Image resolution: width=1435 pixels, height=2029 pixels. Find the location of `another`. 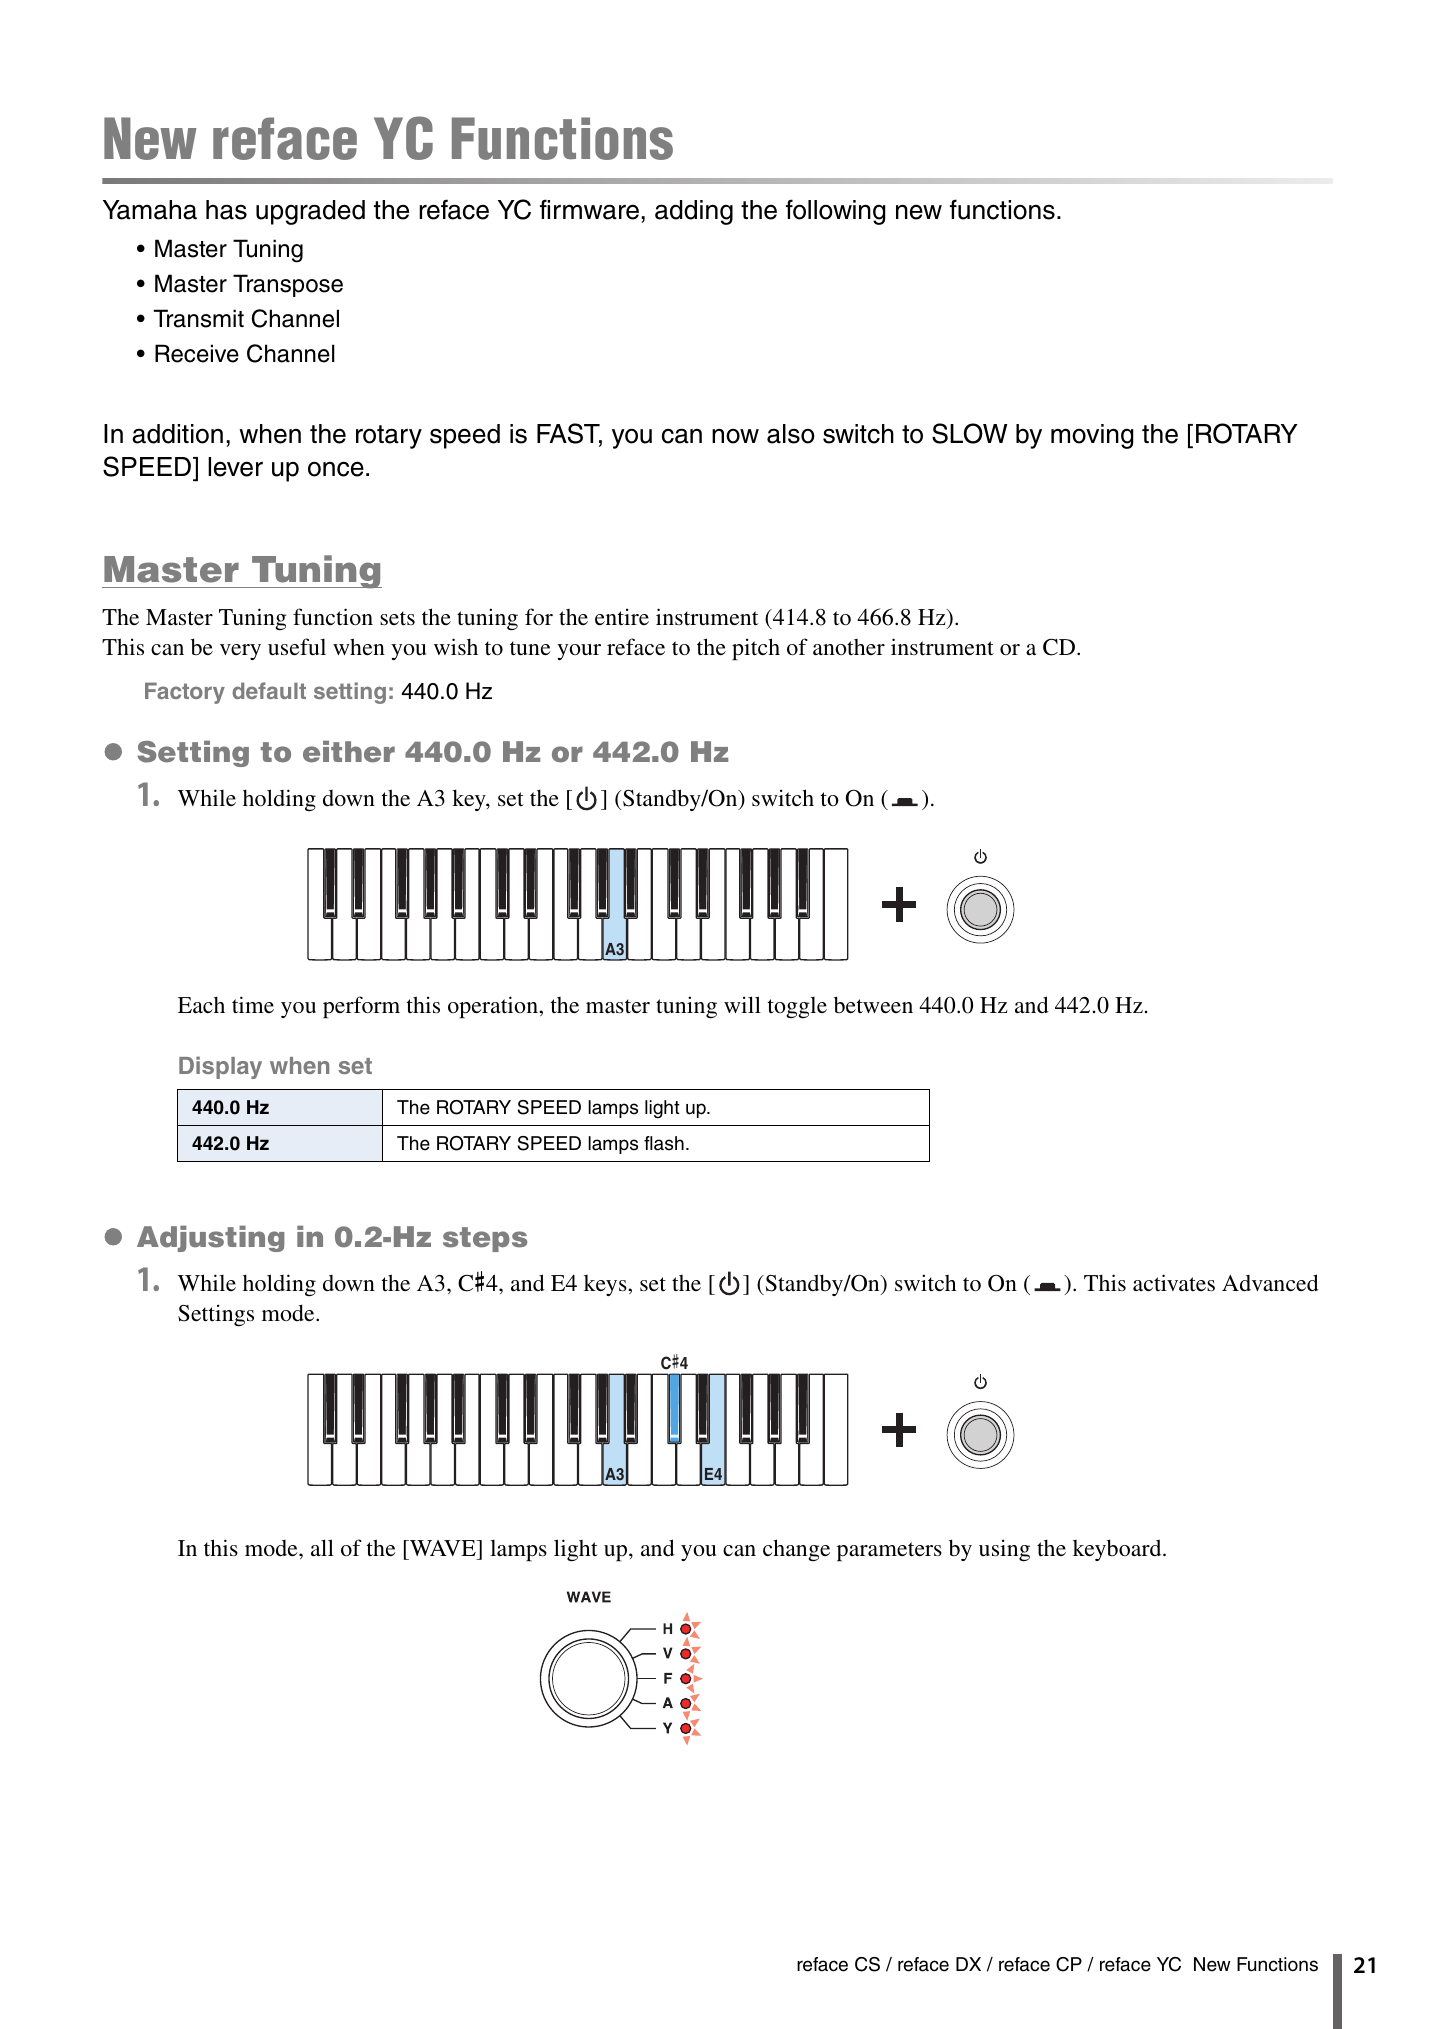

another is located at coordinates (849, 647).
